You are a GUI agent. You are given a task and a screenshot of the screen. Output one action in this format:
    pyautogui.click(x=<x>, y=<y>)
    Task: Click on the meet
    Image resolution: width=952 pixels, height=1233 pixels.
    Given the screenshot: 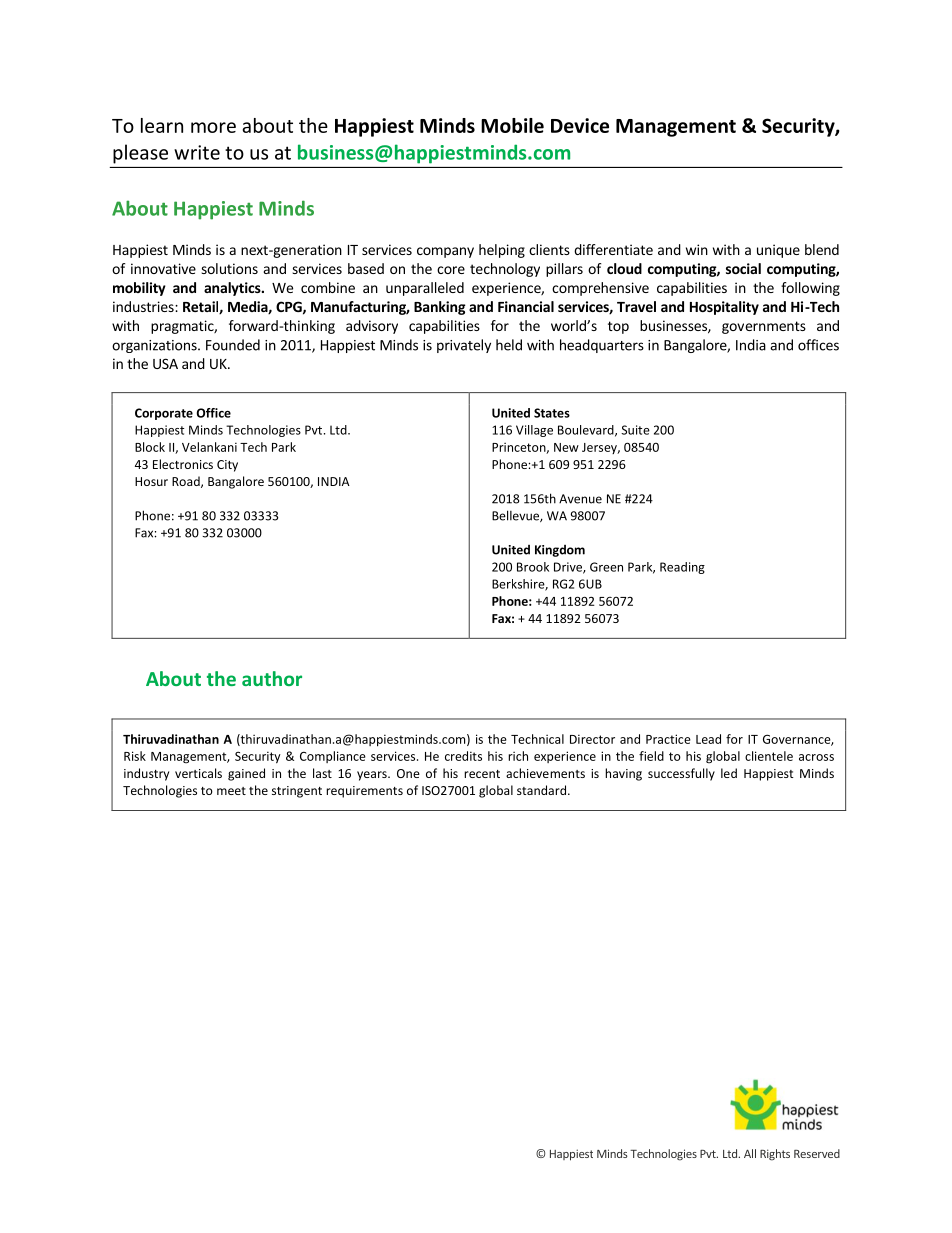 What is the action you would take?
    pyautogui.click(x=231, y=791)
